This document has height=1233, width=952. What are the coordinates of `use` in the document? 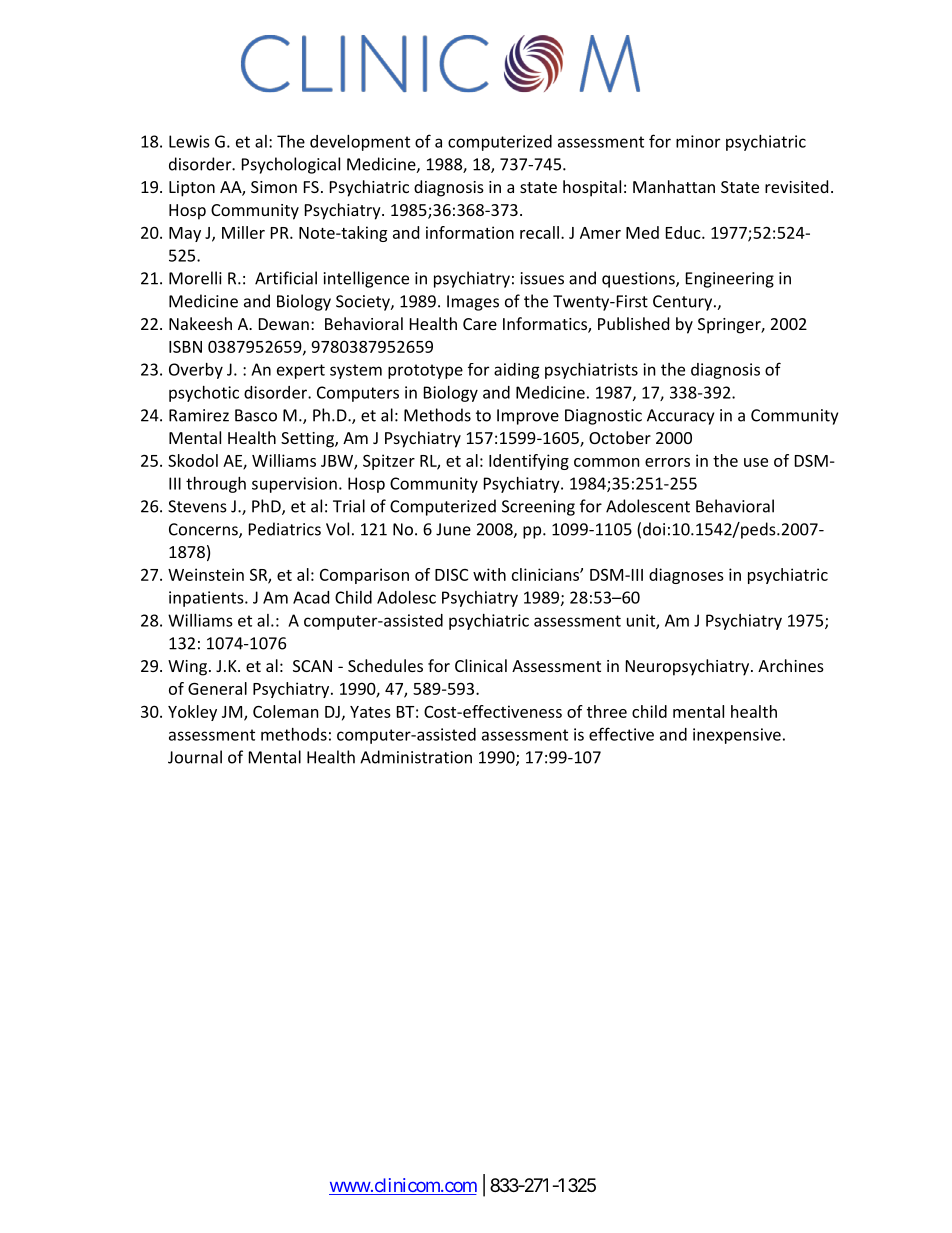 It's located at (756, 462).
